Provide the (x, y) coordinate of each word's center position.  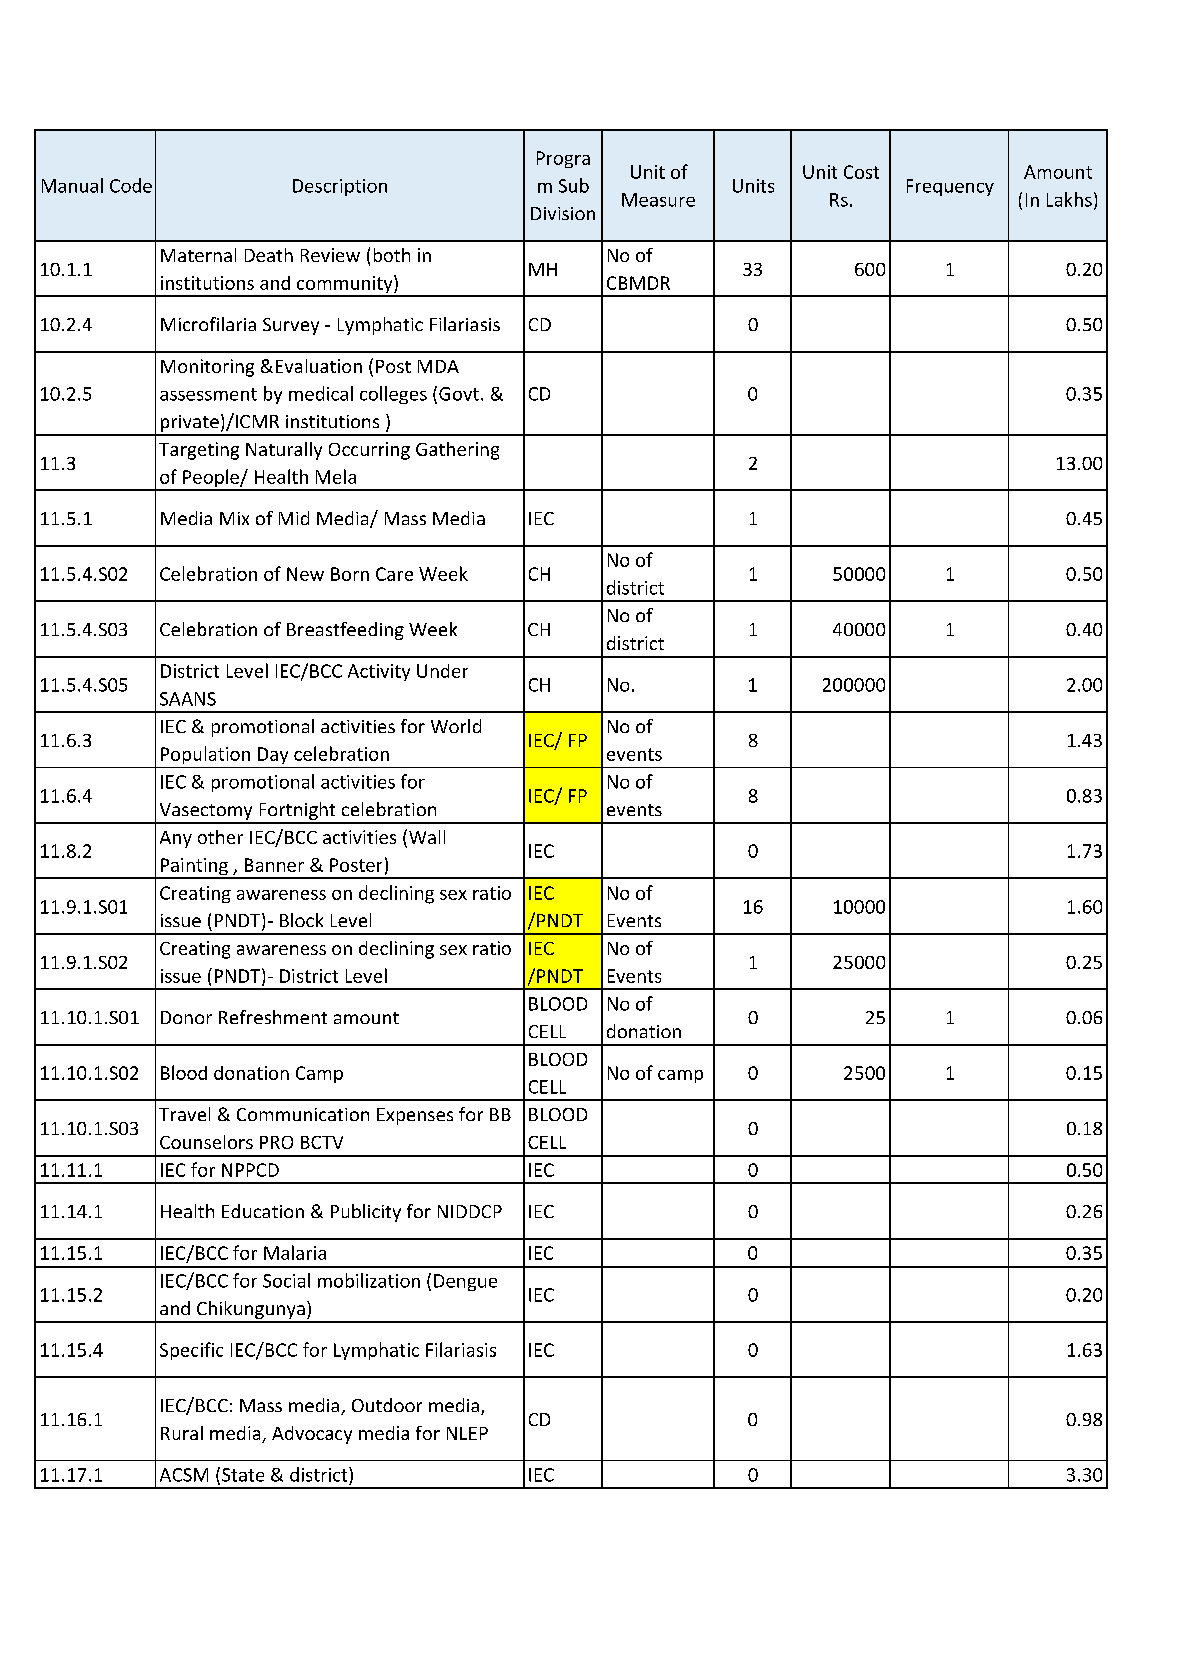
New (305, 574)
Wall (427, 837)
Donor (186, 1017)
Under (442, 671)
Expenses (415, 1116)
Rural (182, 1433)
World (456, 726)
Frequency (950, 187)
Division (563, 213)
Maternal (198, 255)
